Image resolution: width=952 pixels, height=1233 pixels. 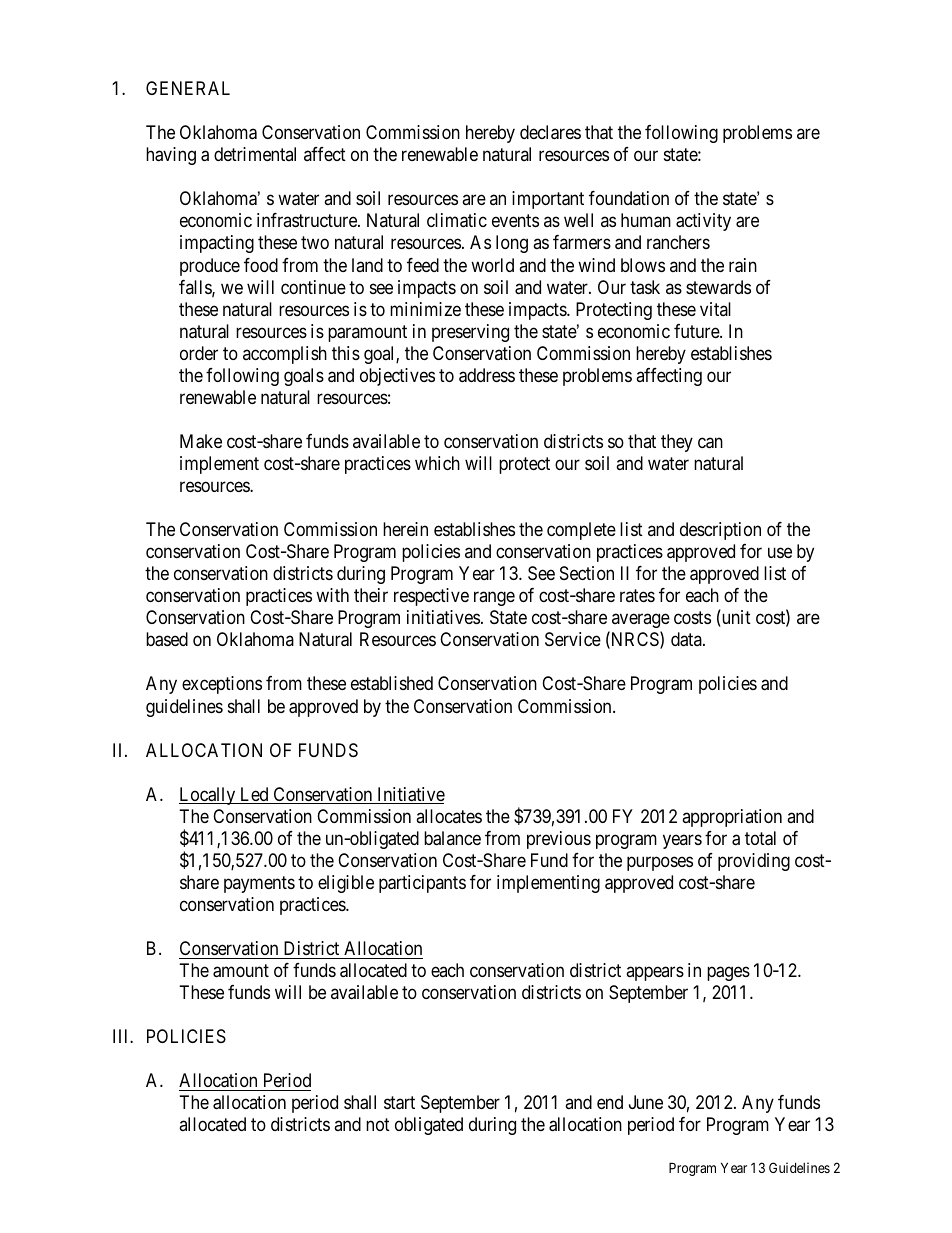 What do you see at coordinates (222, 685) in the document?
I see `exceptions` at bounding box center [222, 685].
